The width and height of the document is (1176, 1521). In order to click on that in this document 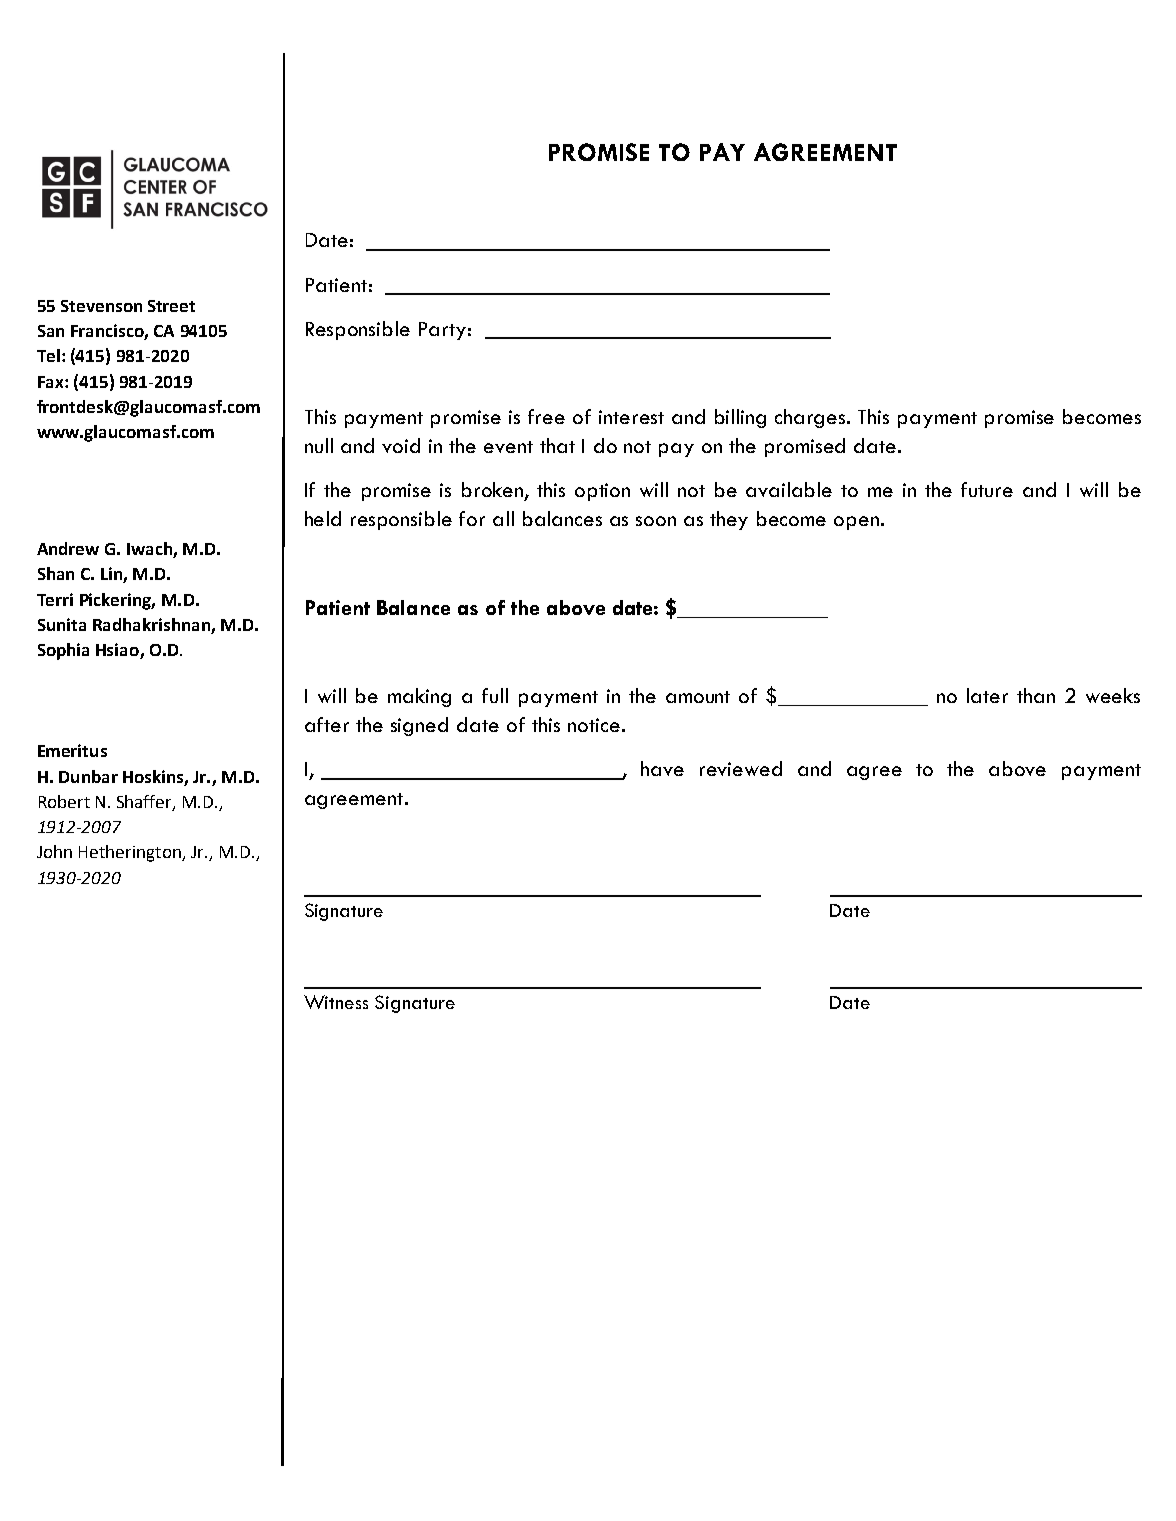, I will do `click(557, 445)`.
